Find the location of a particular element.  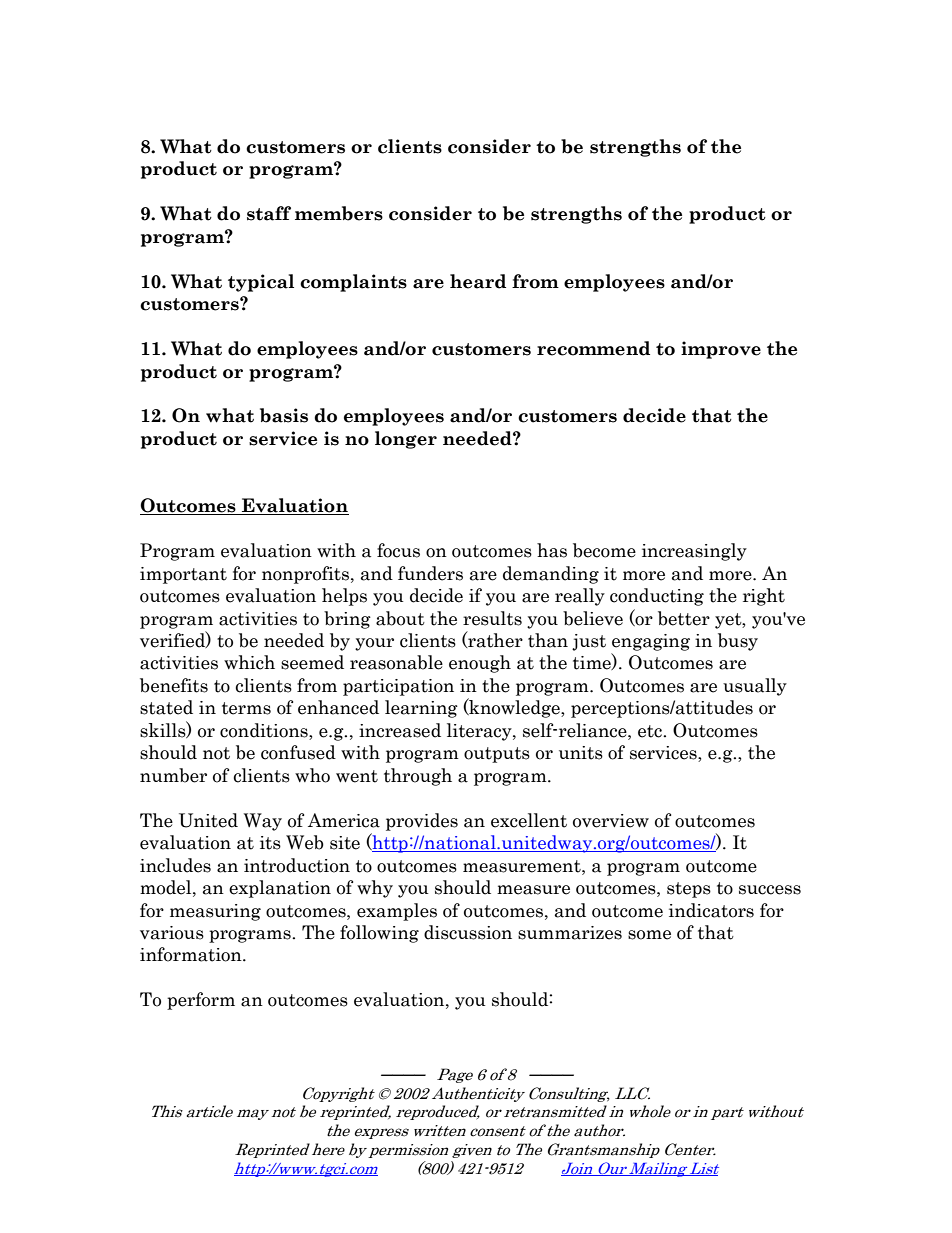

staff is located at coordinates (269, 213).
